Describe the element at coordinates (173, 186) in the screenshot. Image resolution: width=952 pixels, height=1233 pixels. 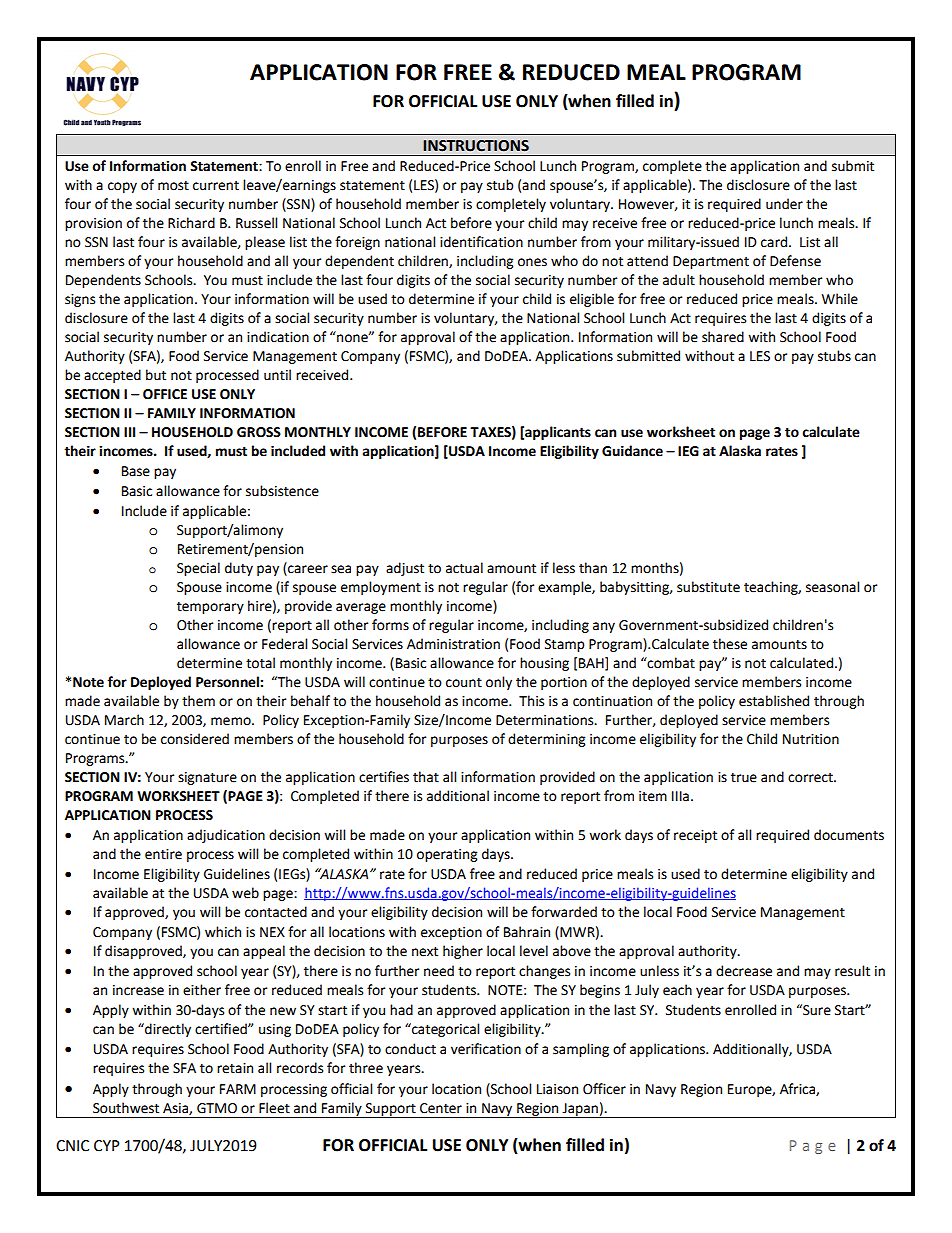
I see `most` at that location.
